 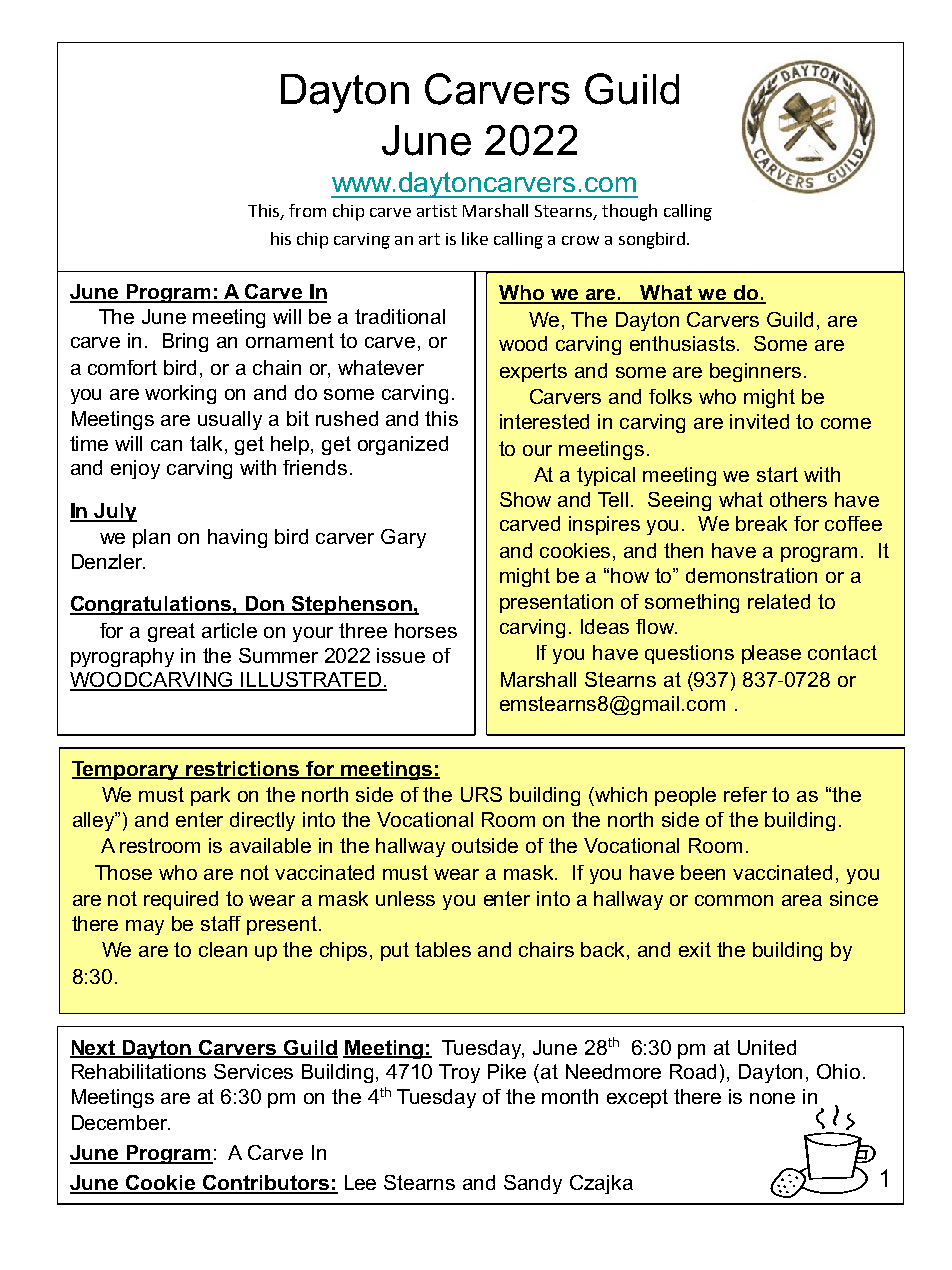 What do you see at coordinates (525, 499) in the document?
I see `Show` at bounding box center [525, 499].
